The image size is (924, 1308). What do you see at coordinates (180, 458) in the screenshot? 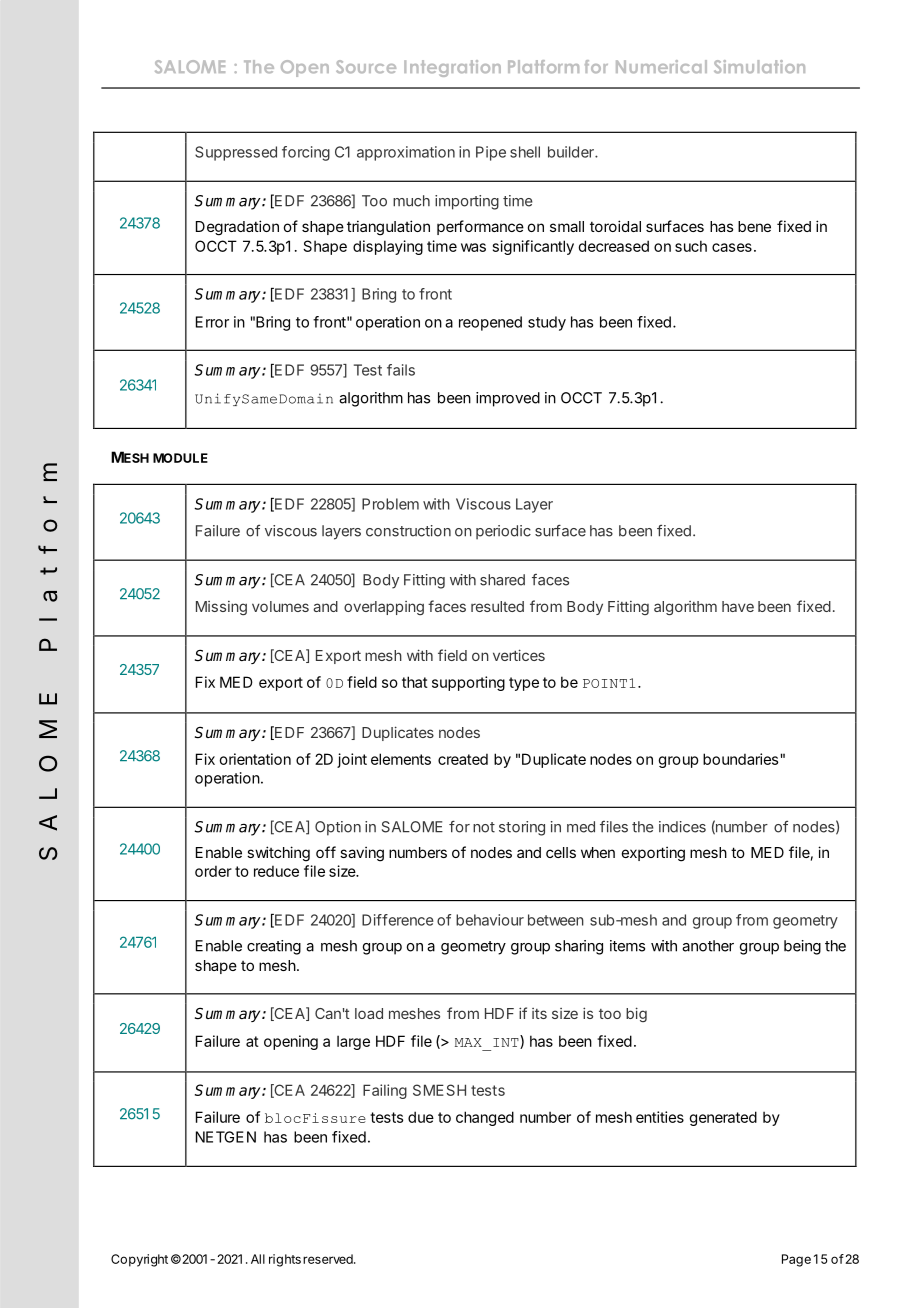
I see `MODULE` at bounding box center [180, 458].
